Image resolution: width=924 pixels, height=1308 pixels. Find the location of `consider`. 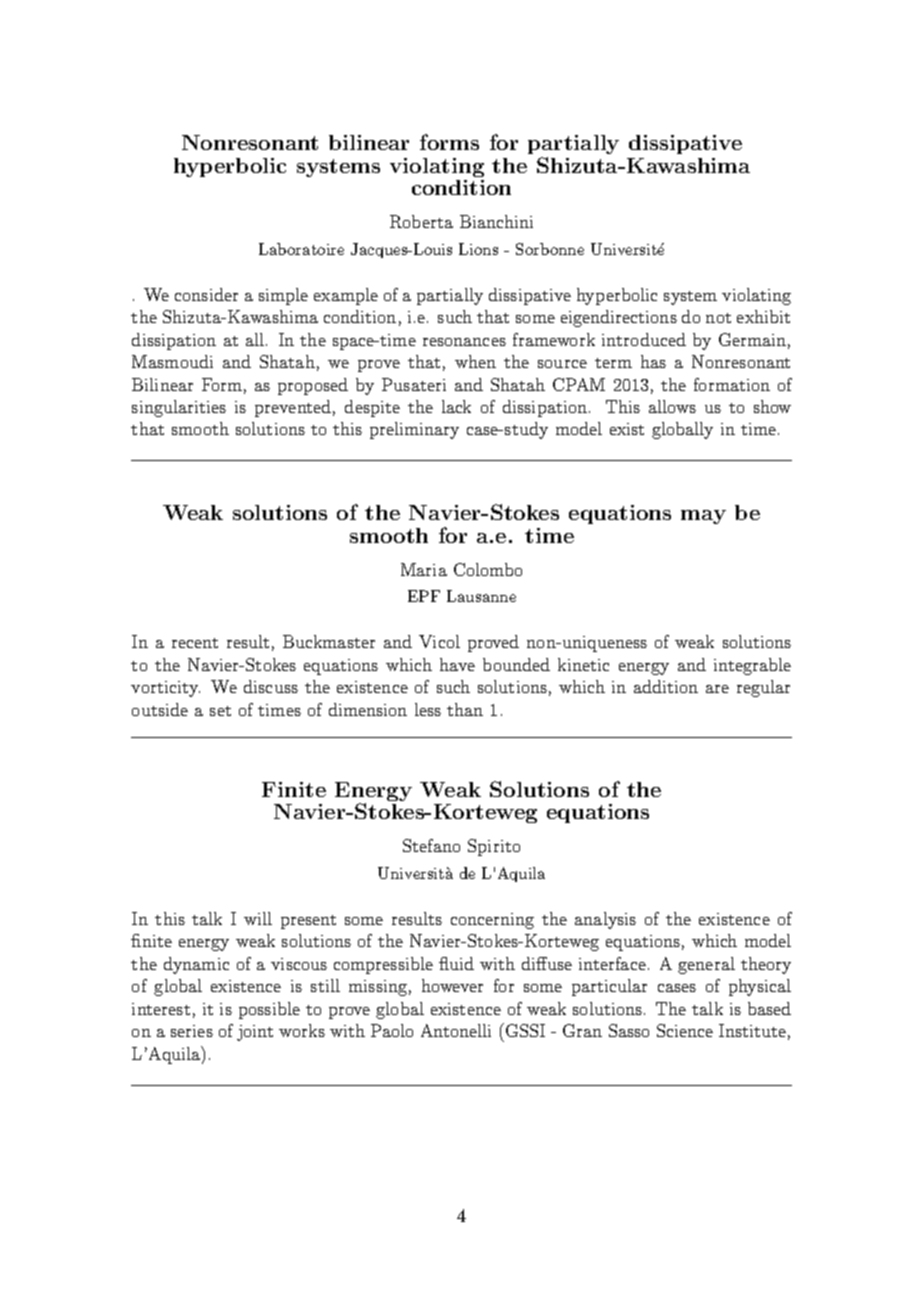

consider is located at coordinates (206, 294).
